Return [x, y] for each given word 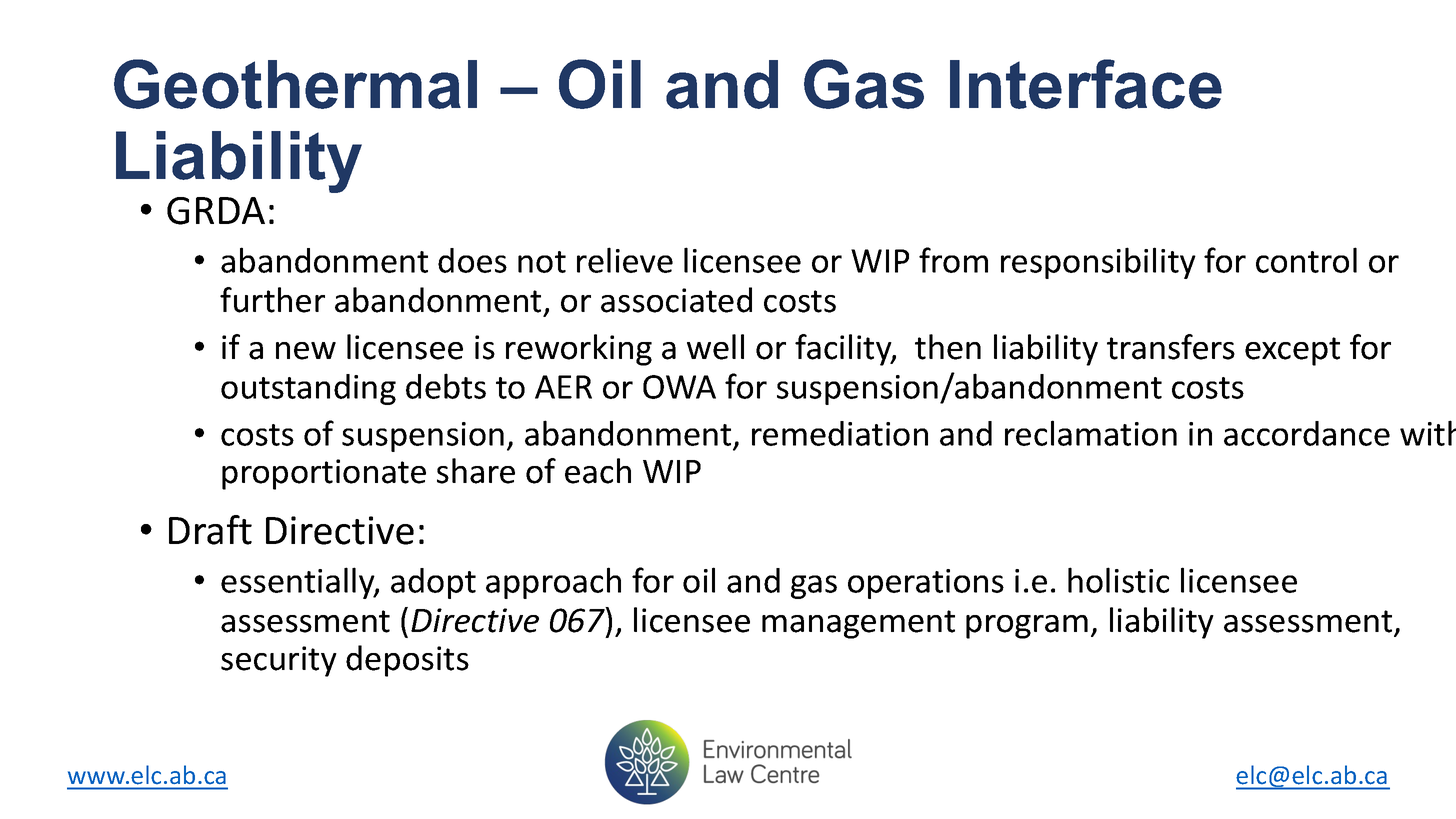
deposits [407, 661]
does [472, 260]
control [1306, 260]
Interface [1086, 84]
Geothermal [295, 84]
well [715, 347]
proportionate [324, 474]
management [858, 624]
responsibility [1098, 263]
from [953, 260]
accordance [1307, 433]
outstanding [308, 389]
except [1292, 351]
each [598, 471]
